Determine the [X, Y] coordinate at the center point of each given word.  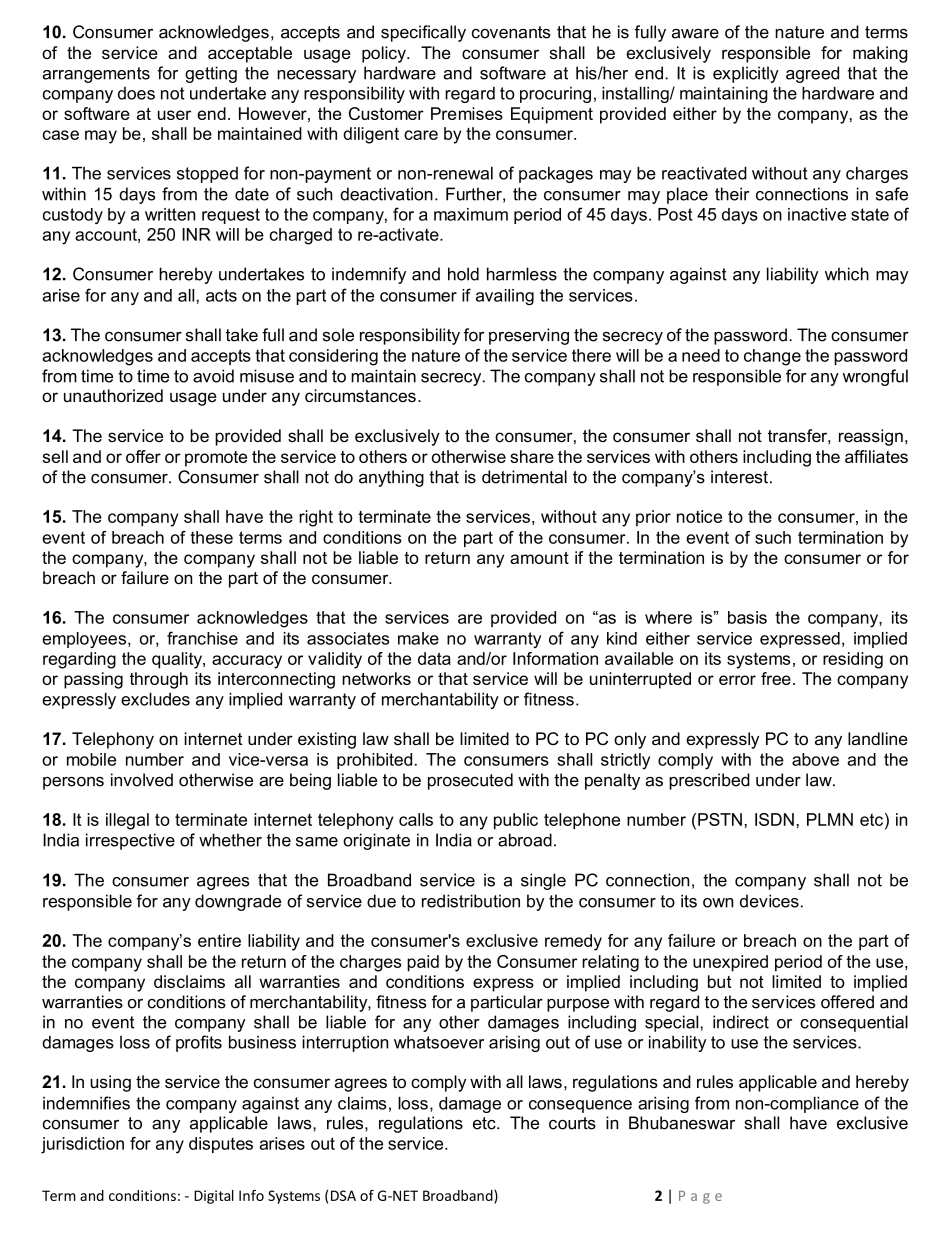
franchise [202, 638]
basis [747, 617]
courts [572, 1123]
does [136, 93]
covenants [511, 32]
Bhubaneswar [682, 1123]
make [418, 638]
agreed [812, 74]
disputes [221, 1145]
